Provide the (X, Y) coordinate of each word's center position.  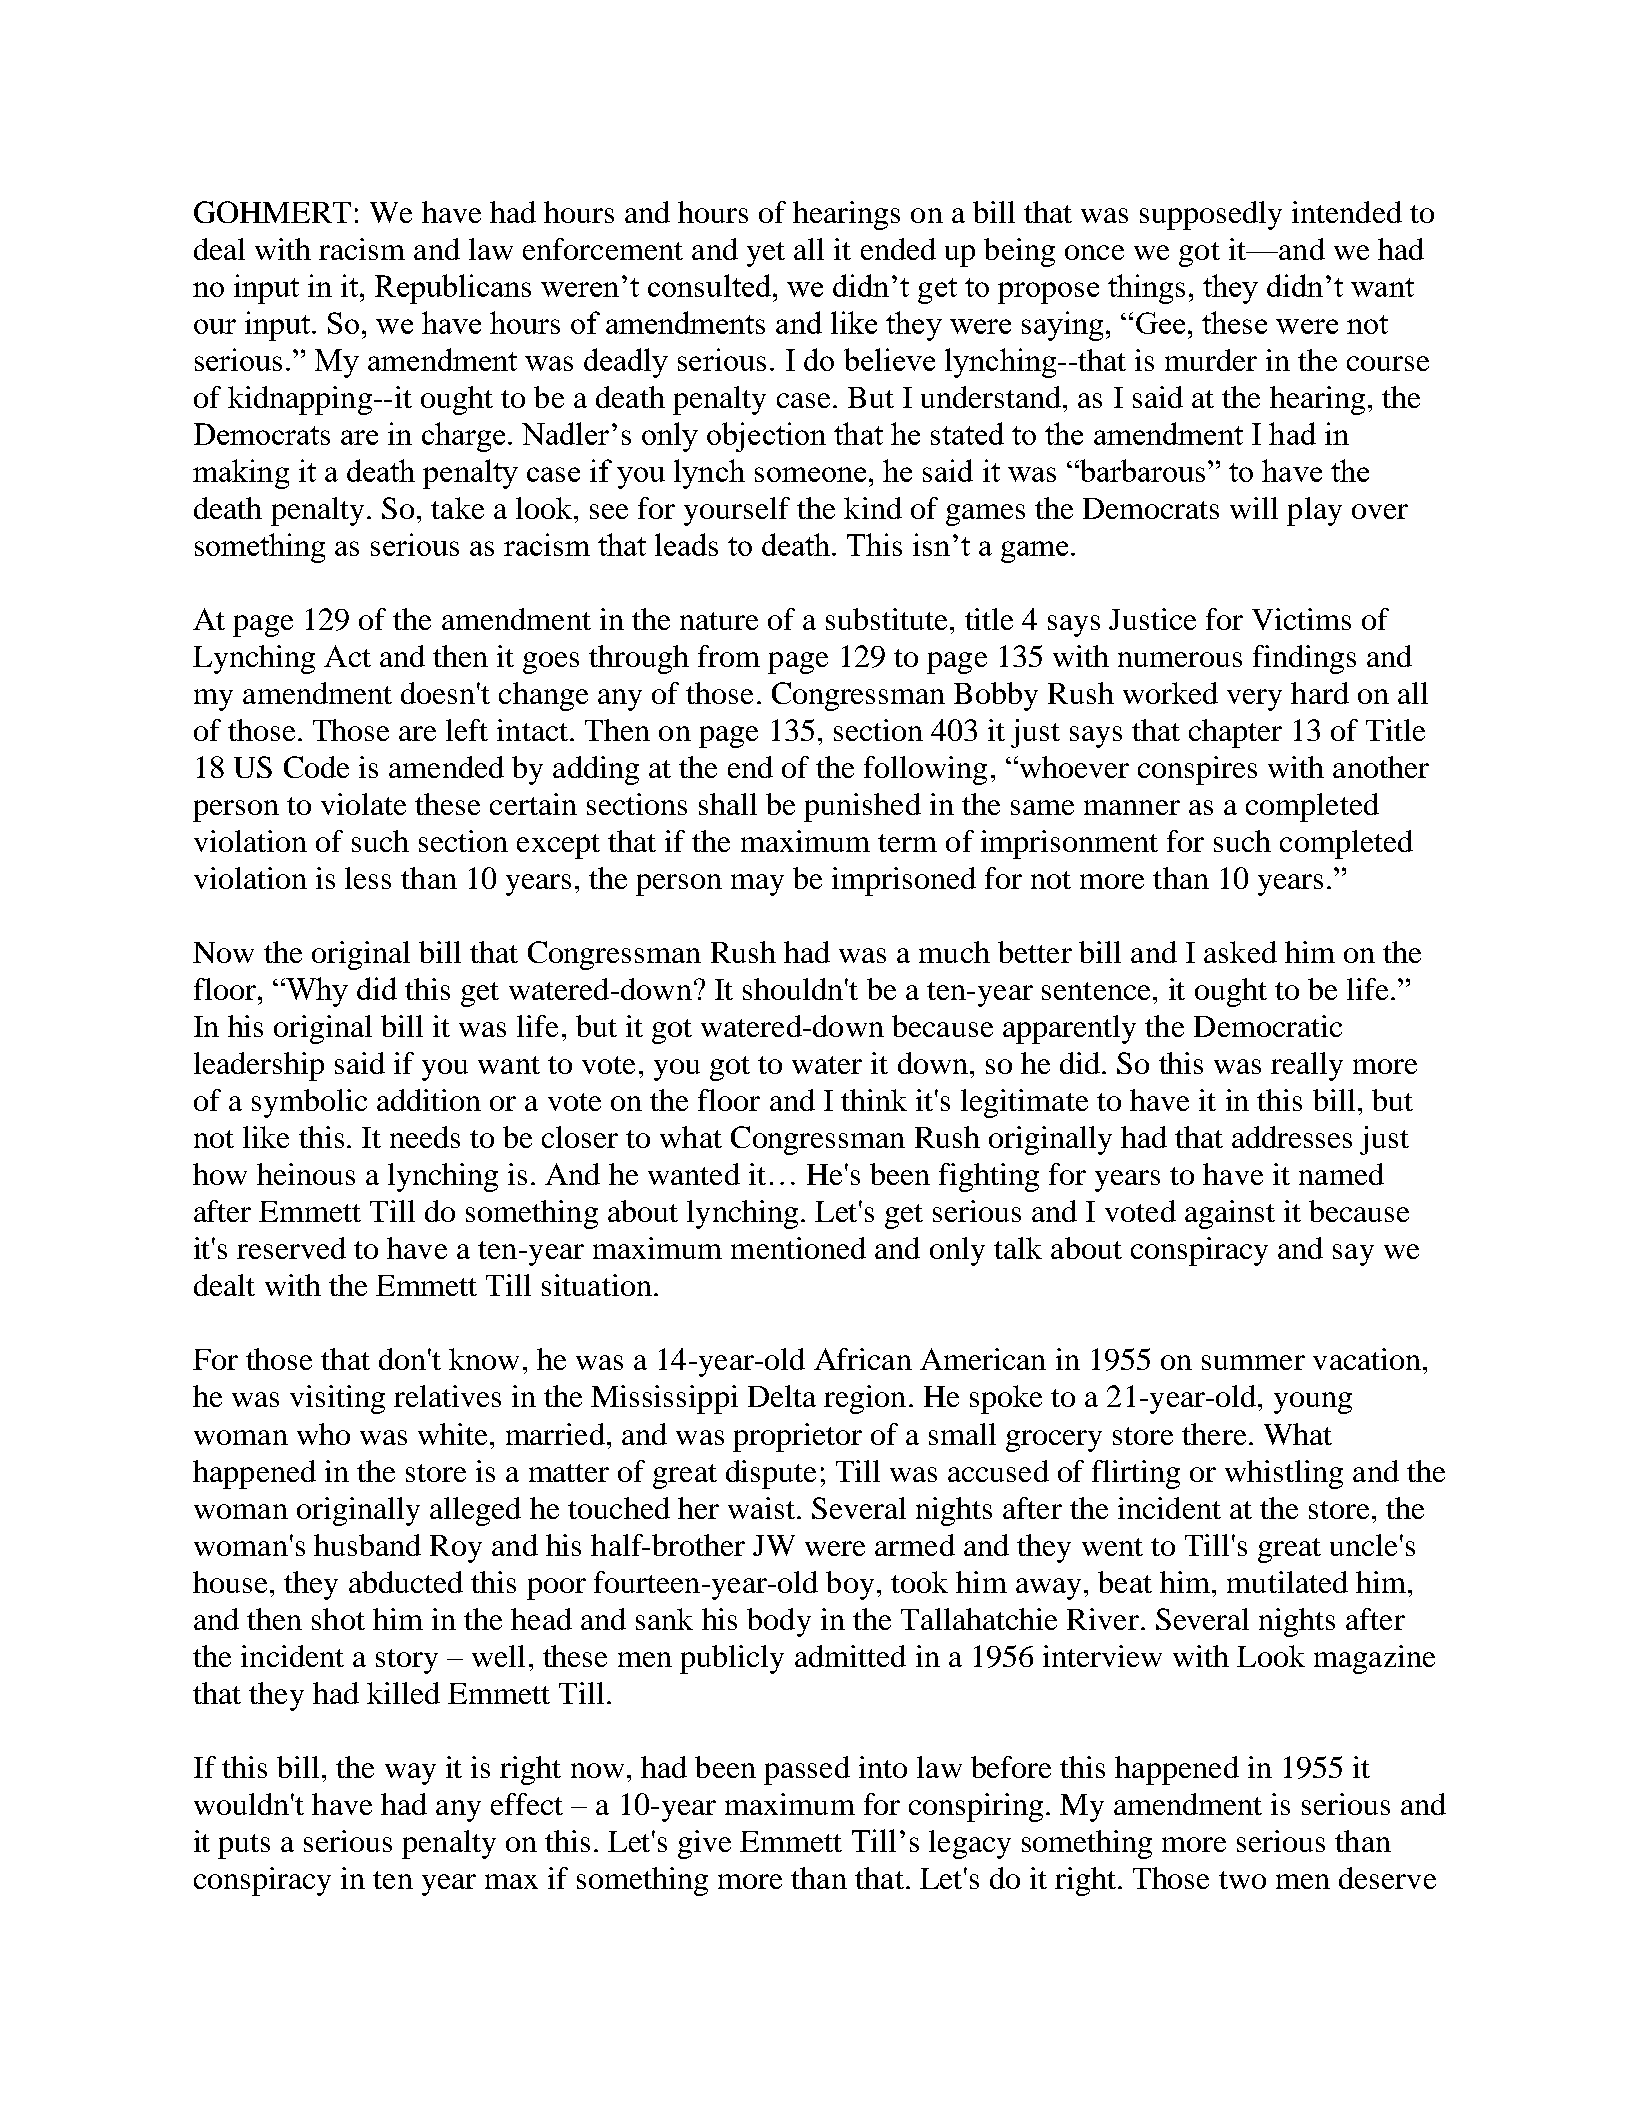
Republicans (453, 289)
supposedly (1211, 215)
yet (766, 254)
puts (244, 1846)
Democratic (1268, 1026)
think (874, 1100)
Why (316, 992)
